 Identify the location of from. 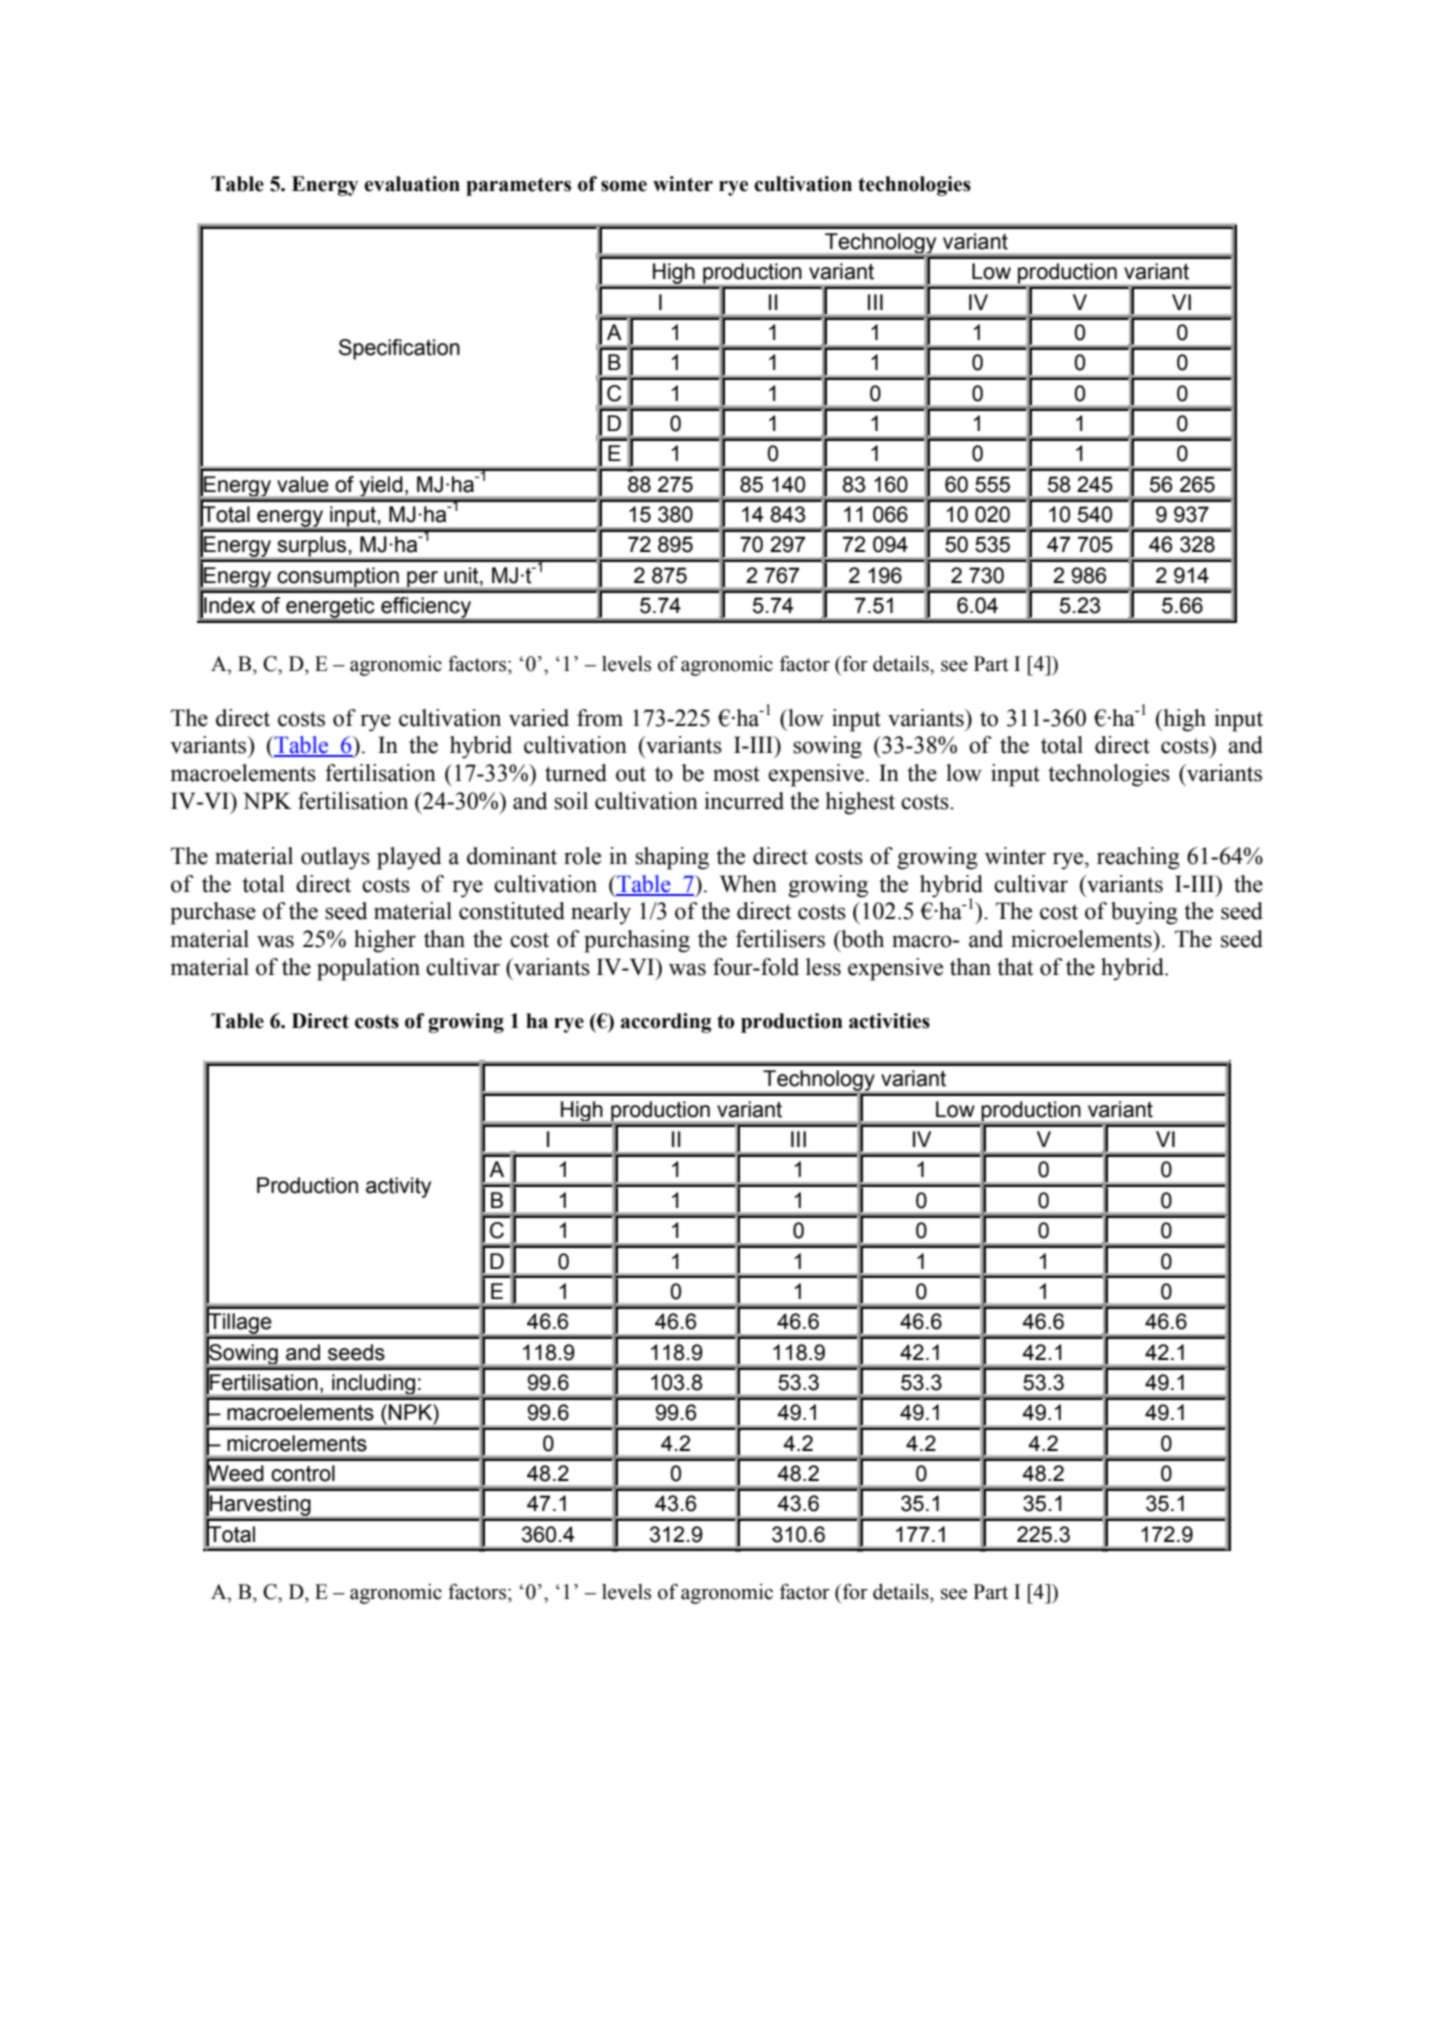
(600, 718).
